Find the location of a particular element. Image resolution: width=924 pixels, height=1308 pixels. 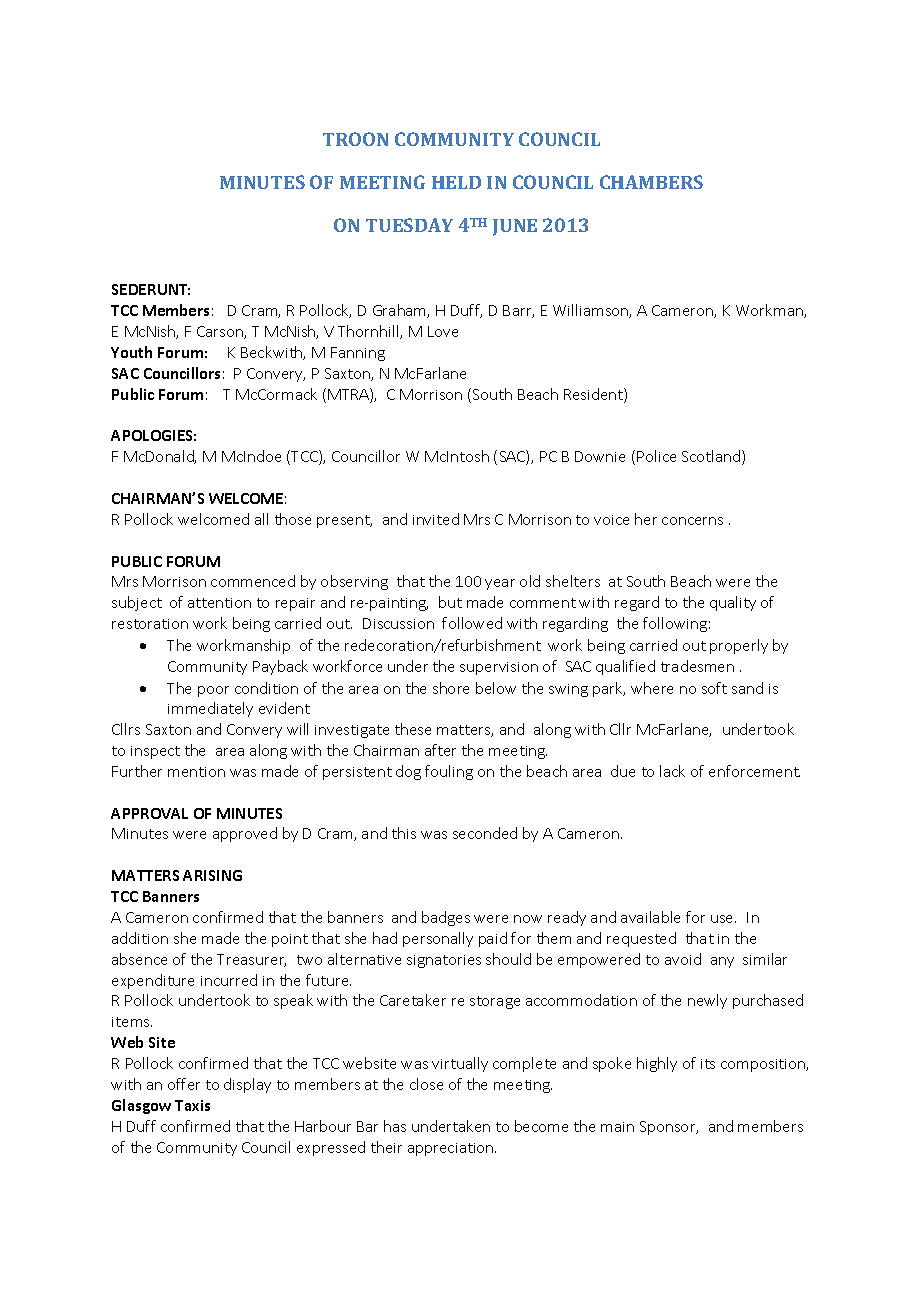

Treasurer is located at coordinates (251, 960).
